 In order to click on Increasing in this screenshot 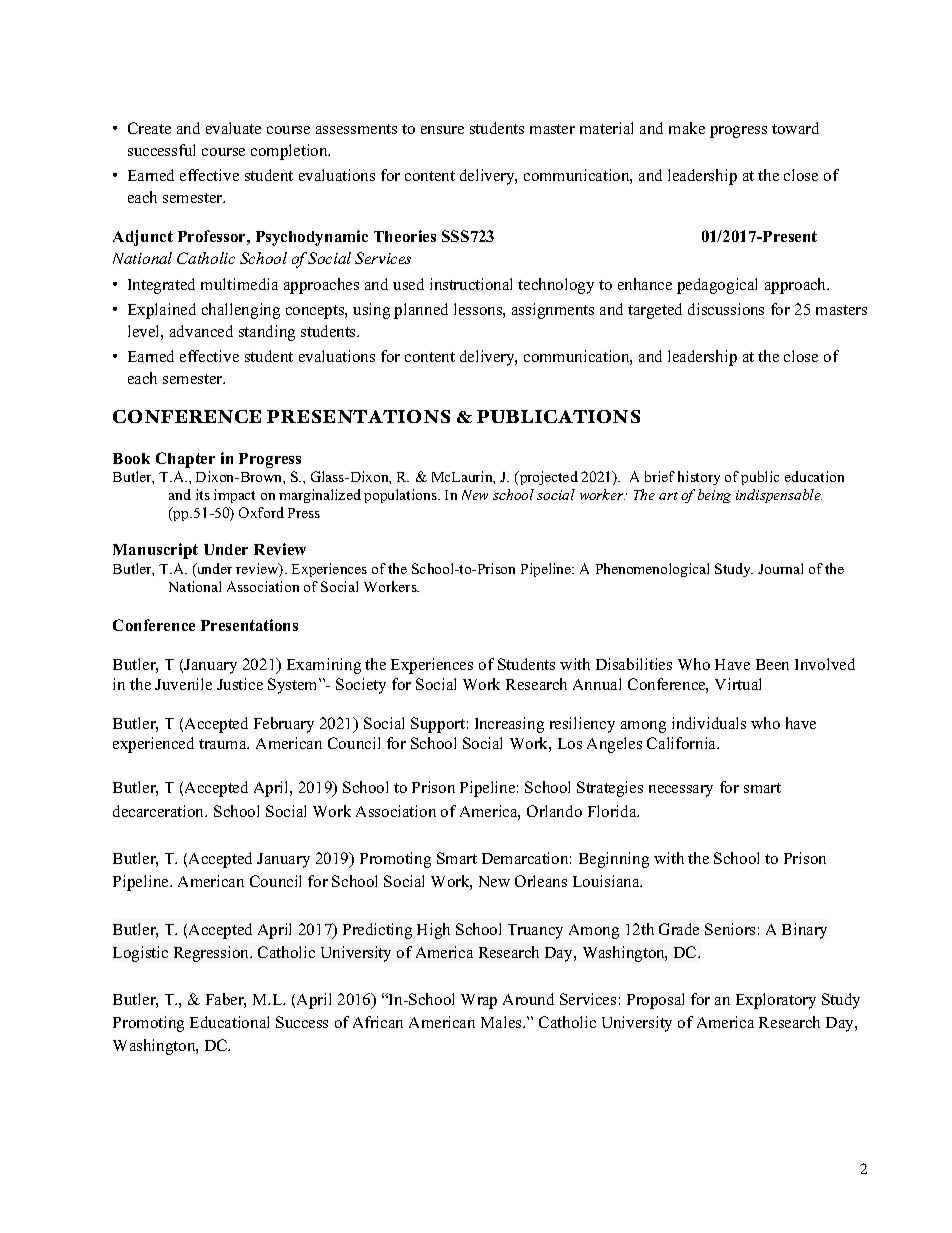, I will do `click(509, 725)`.
